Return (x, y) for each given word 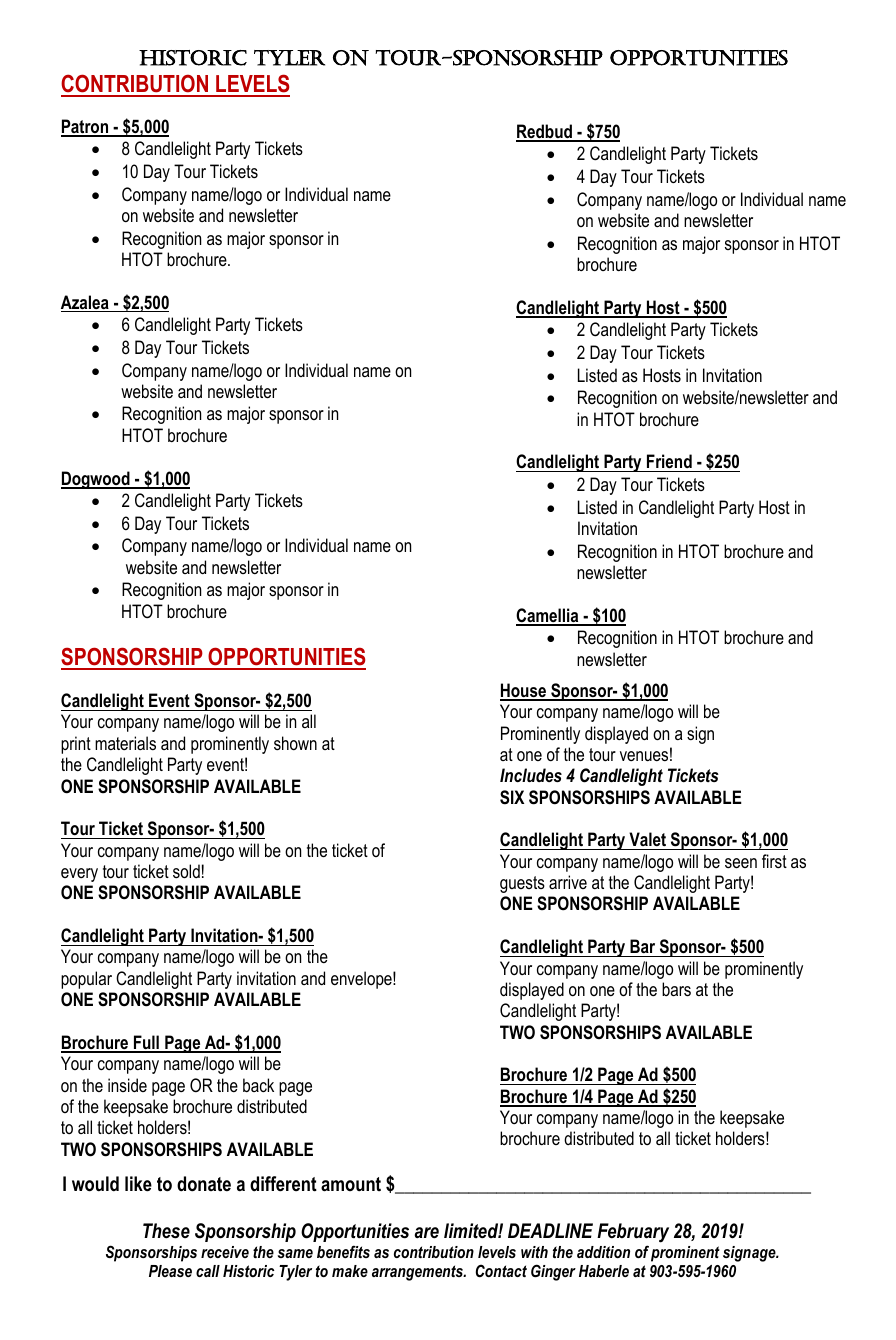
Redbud (545, 132)
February (633, 1233)
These (166, 1231)
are (427, 1233)
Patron (86, 127)
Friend (669, 463)
